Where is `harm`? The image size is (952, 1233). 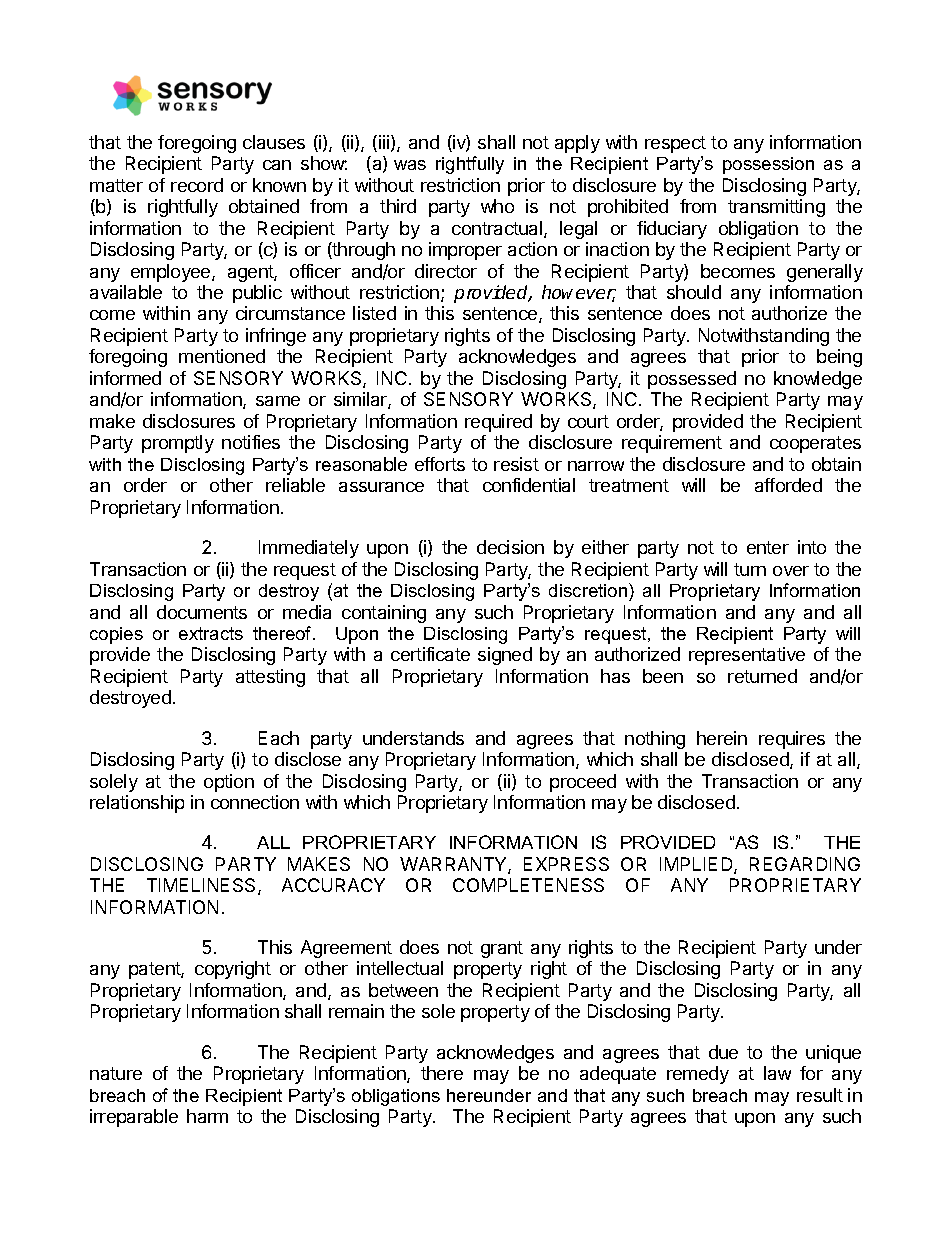 harm is located at coordinates (207, 1116).
